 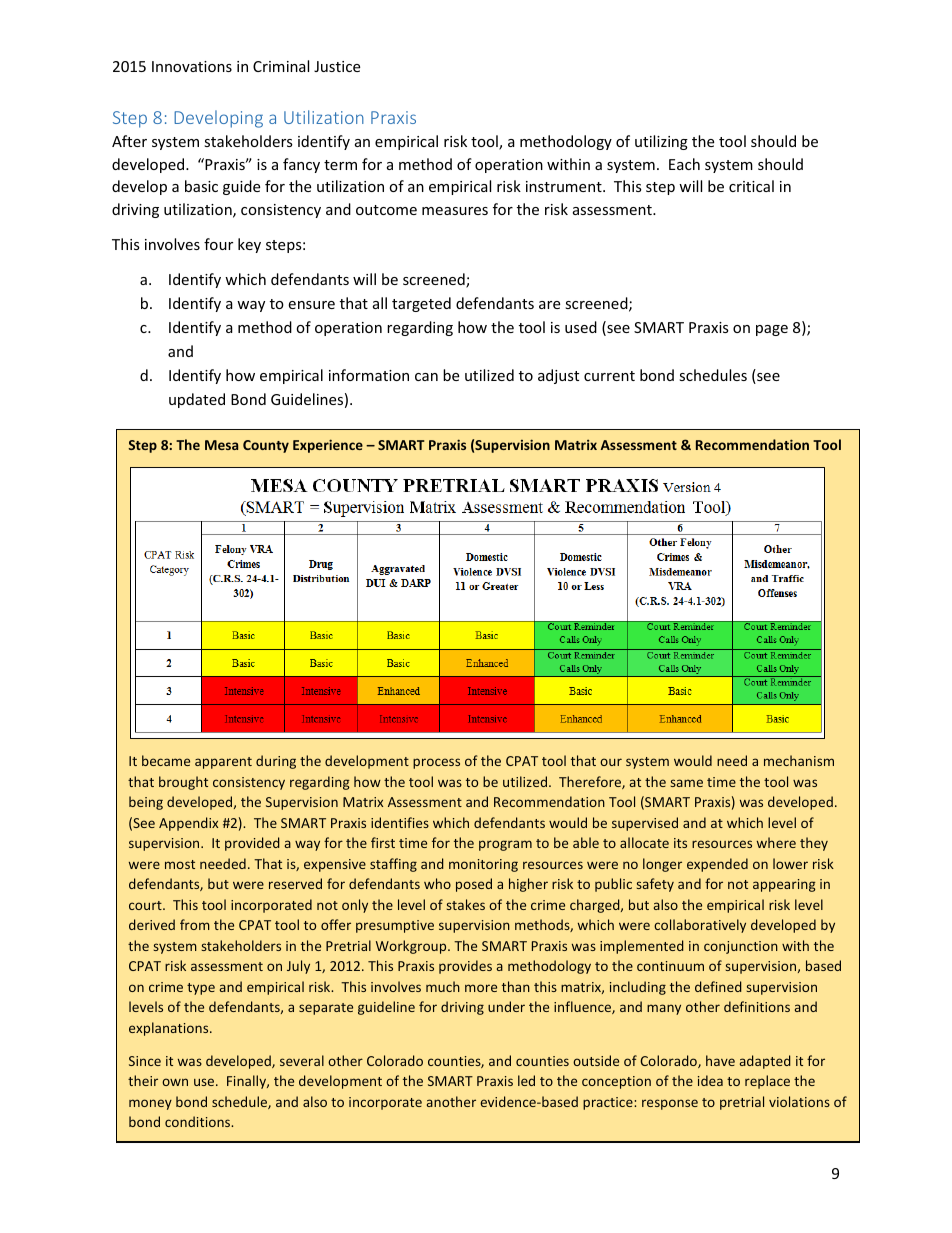 What do you see at coordinates (661, 142) in the screenshot?
I see `utilizing` at bounding box center [661, 142].
